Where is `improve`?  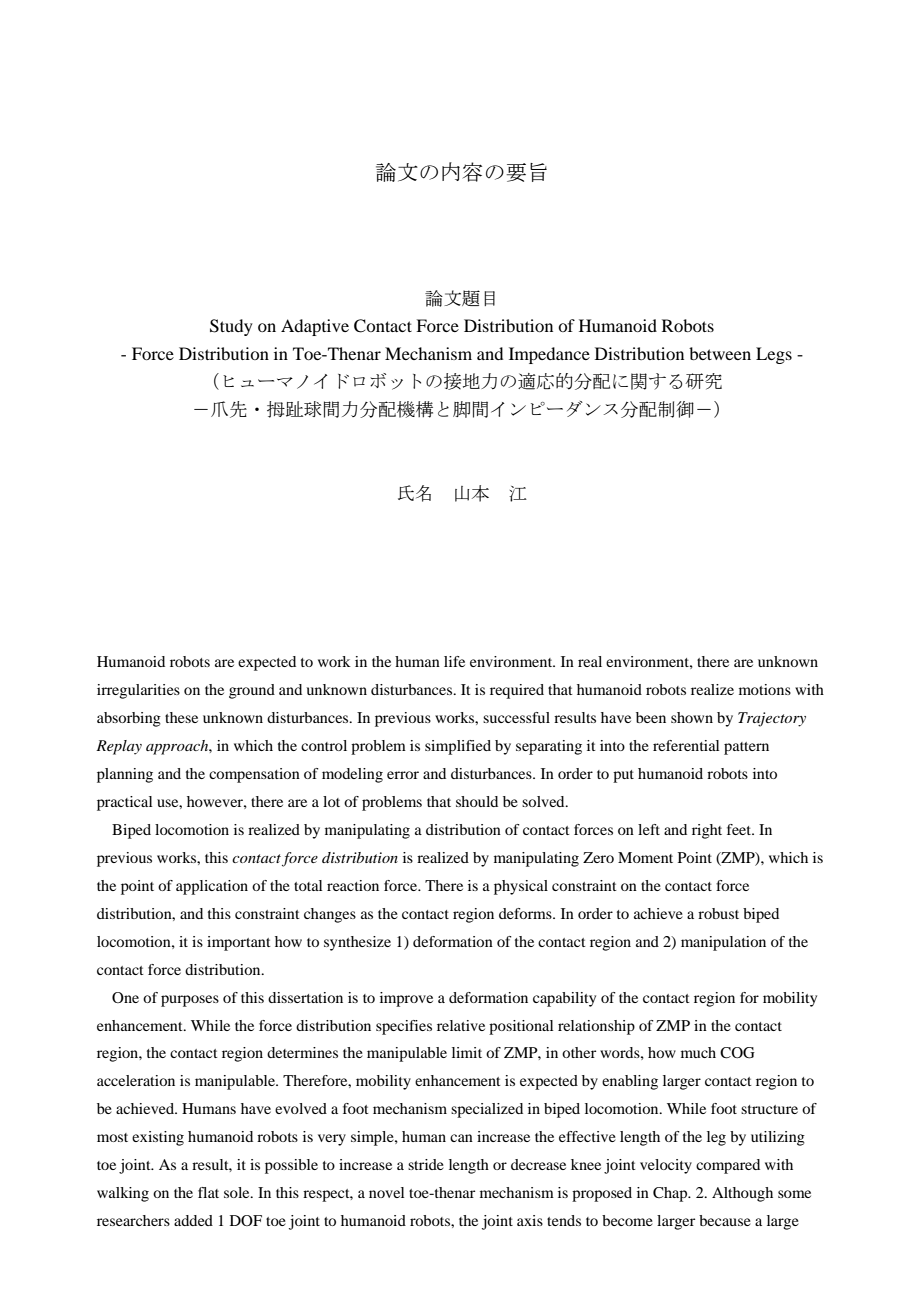
improve is located at coordinates (406, 999).
